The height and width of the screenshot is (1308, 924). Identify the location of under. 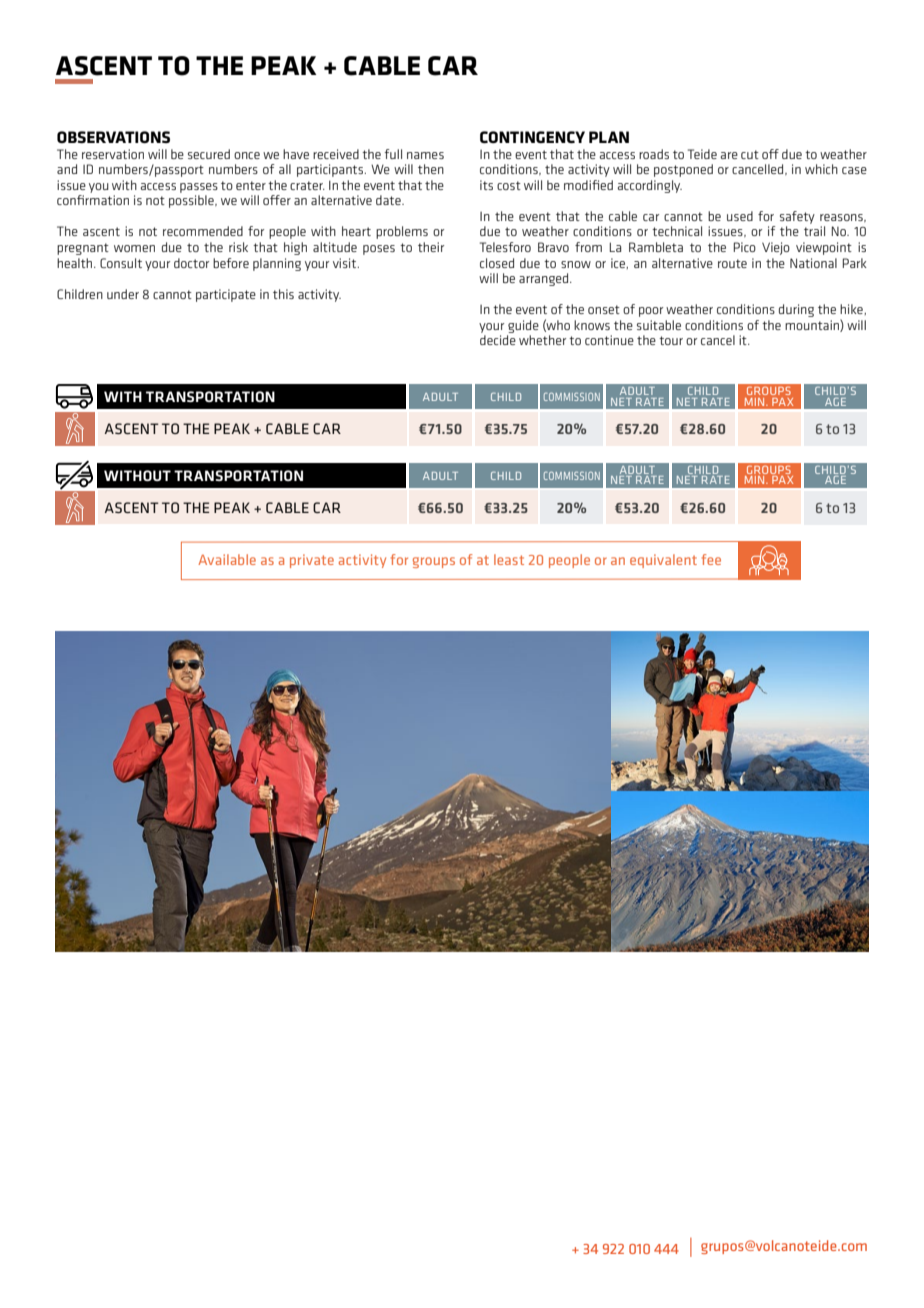
(123, 294).
